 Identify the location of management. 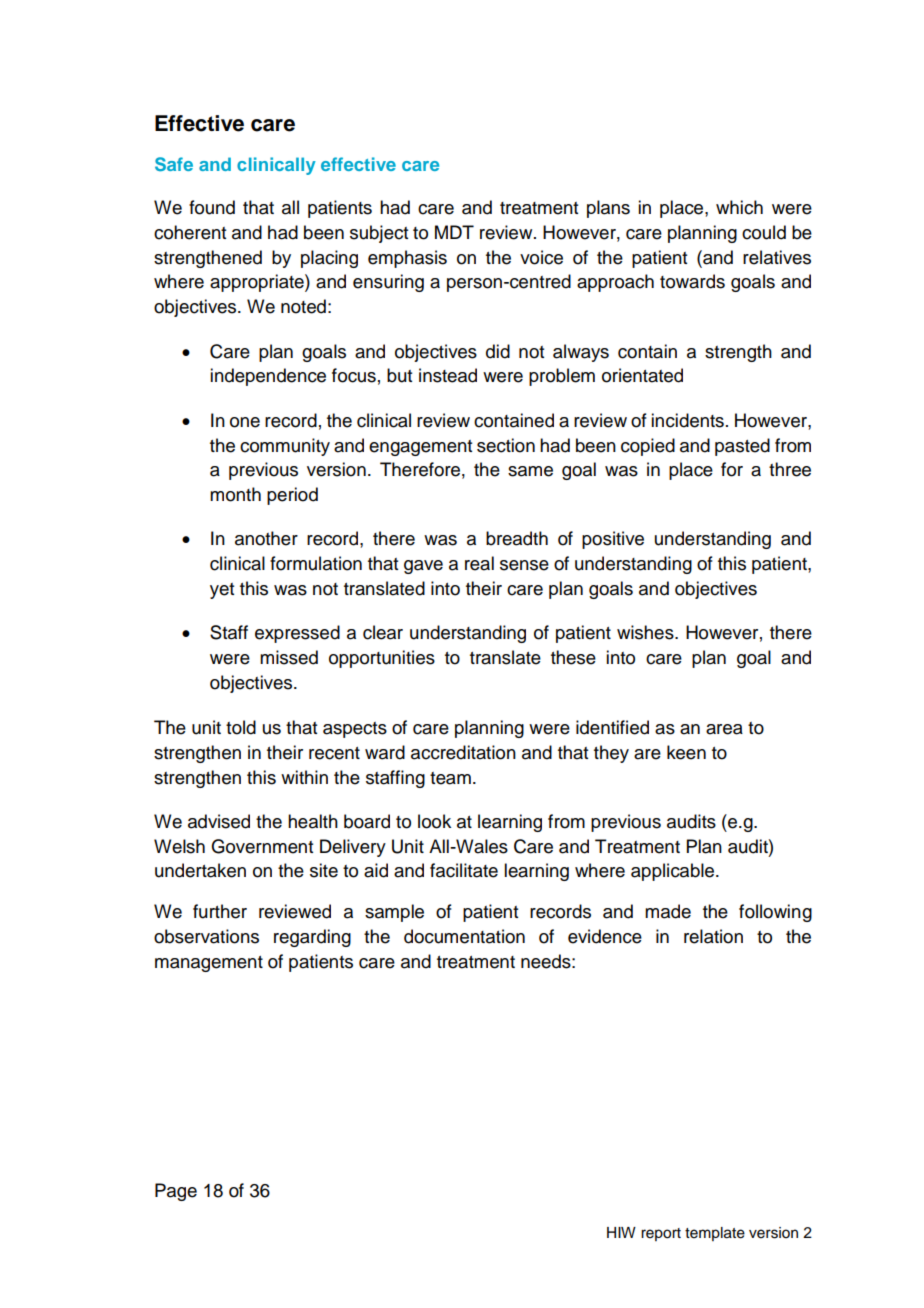
(209, 964).
